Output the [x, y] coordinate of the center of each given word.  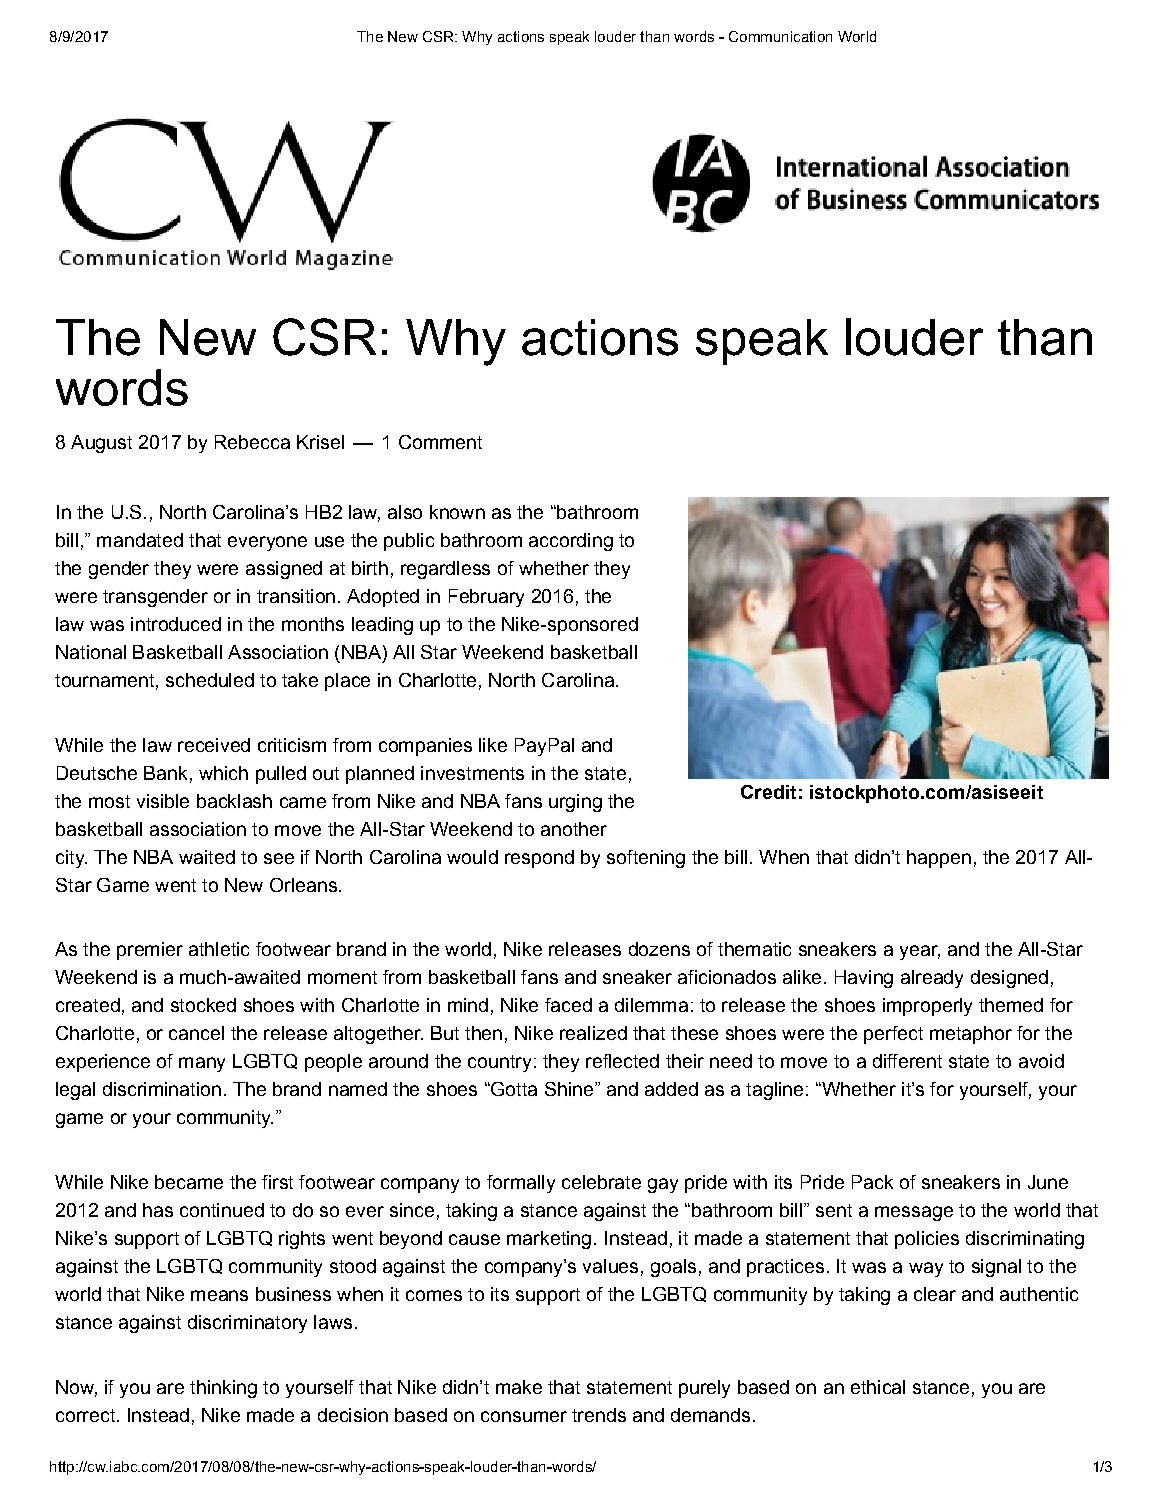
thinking [223, 1389]
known [457, 512]
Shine [569, 1089]
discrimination [162, 1089]
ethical [878, 1387]
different [907, 1061]
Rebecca [252, 442]
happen [939, 859]
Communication [780, 36]
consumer [524, 1416]
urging [575, 803]
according [571, 542]
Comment [440, 442]
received [214, 745]
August [101, 444]
